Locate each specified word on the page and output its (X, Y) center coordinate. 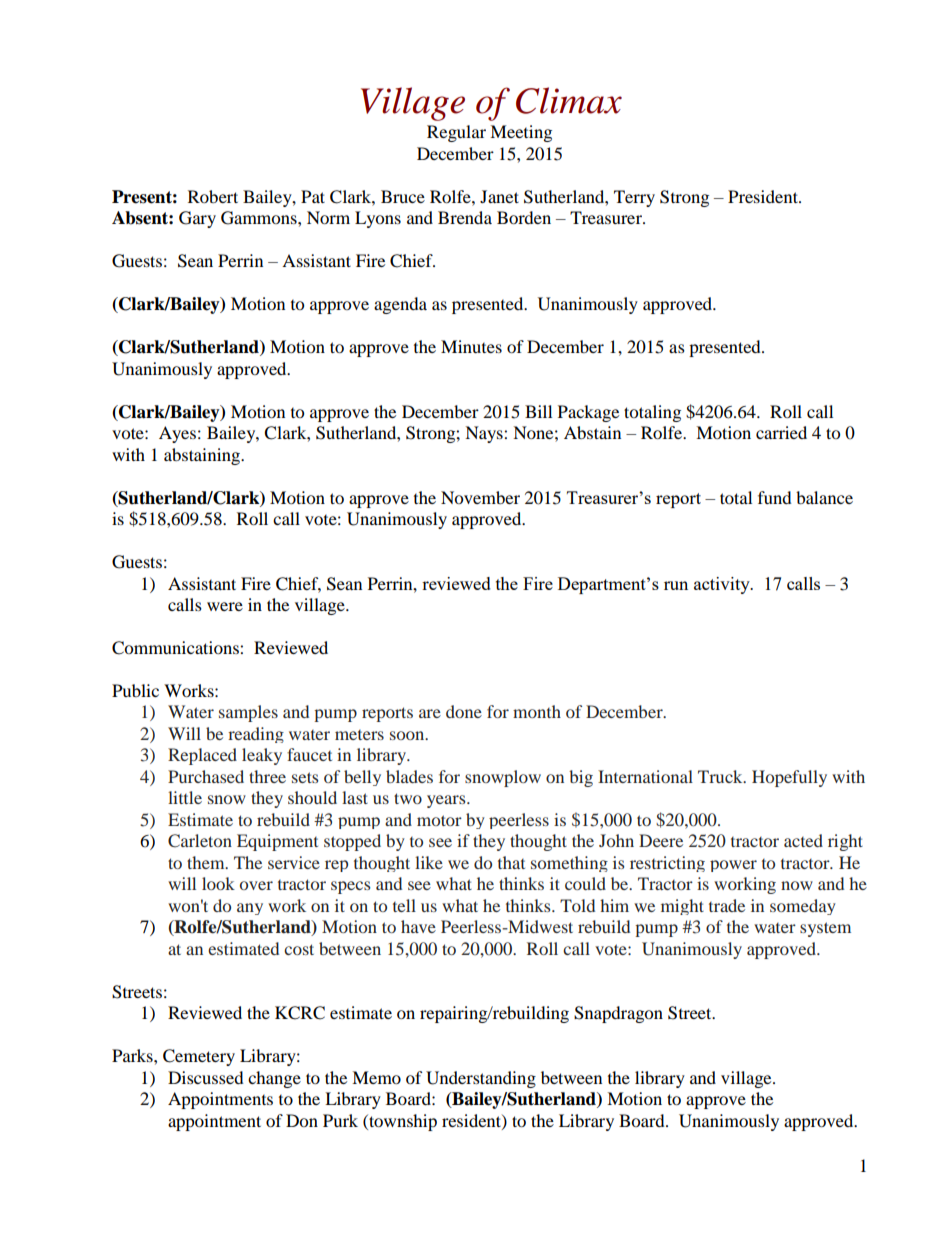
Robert (213, 196)
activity (723, 585)
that (511, 862)
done (464, 711)
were (225, 606)
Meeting (521, 133)
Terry (634, 198)
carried (781, 432)
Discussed (206, 1077)
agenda (400, 305)
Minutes (471, 346)
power (733, 866)
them (207, 862)
